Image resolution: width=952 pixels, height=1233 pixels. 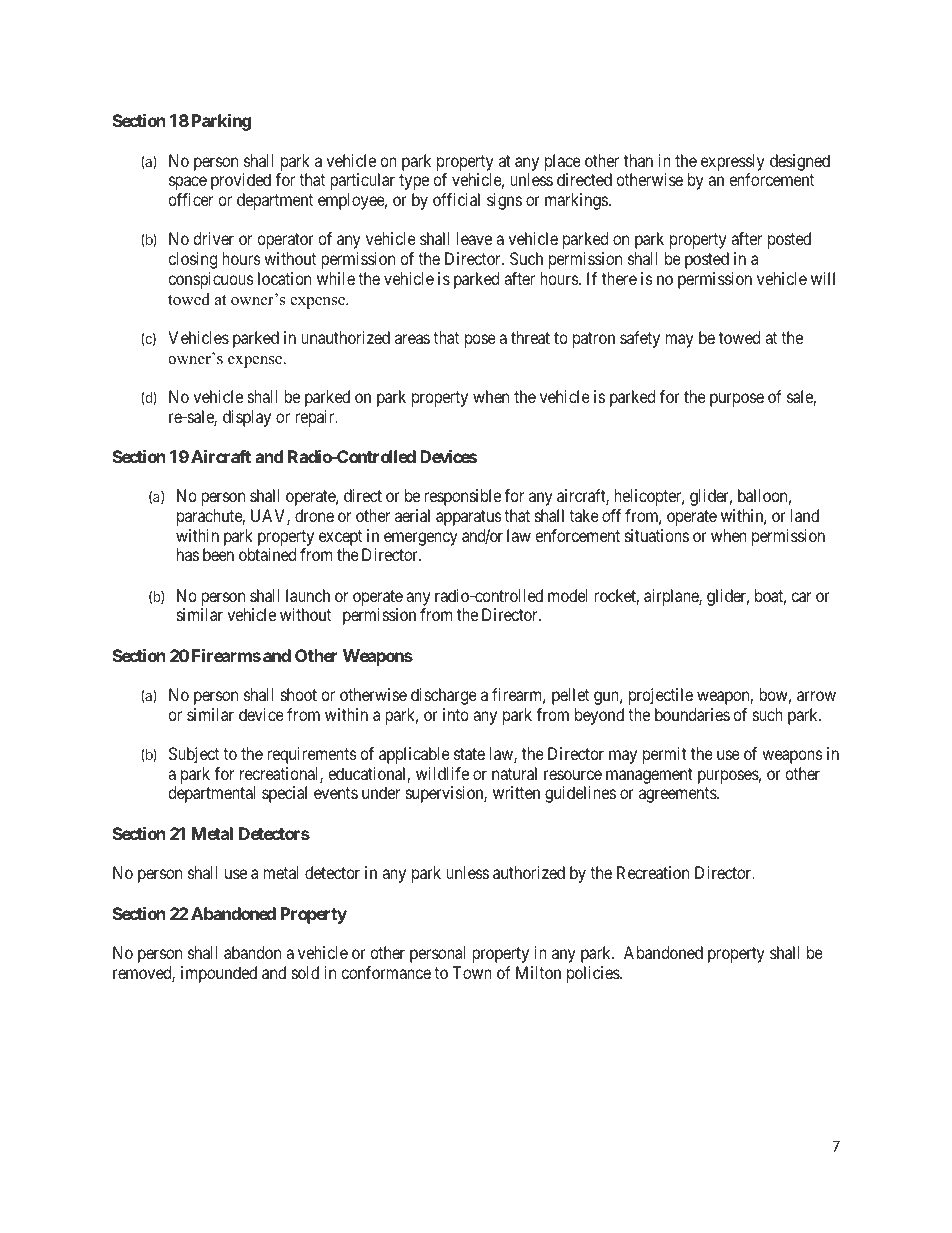 What do you see at coordinates (733, 162) in the screenshot?
I see `expressly` at bounding box center [733, 162].
